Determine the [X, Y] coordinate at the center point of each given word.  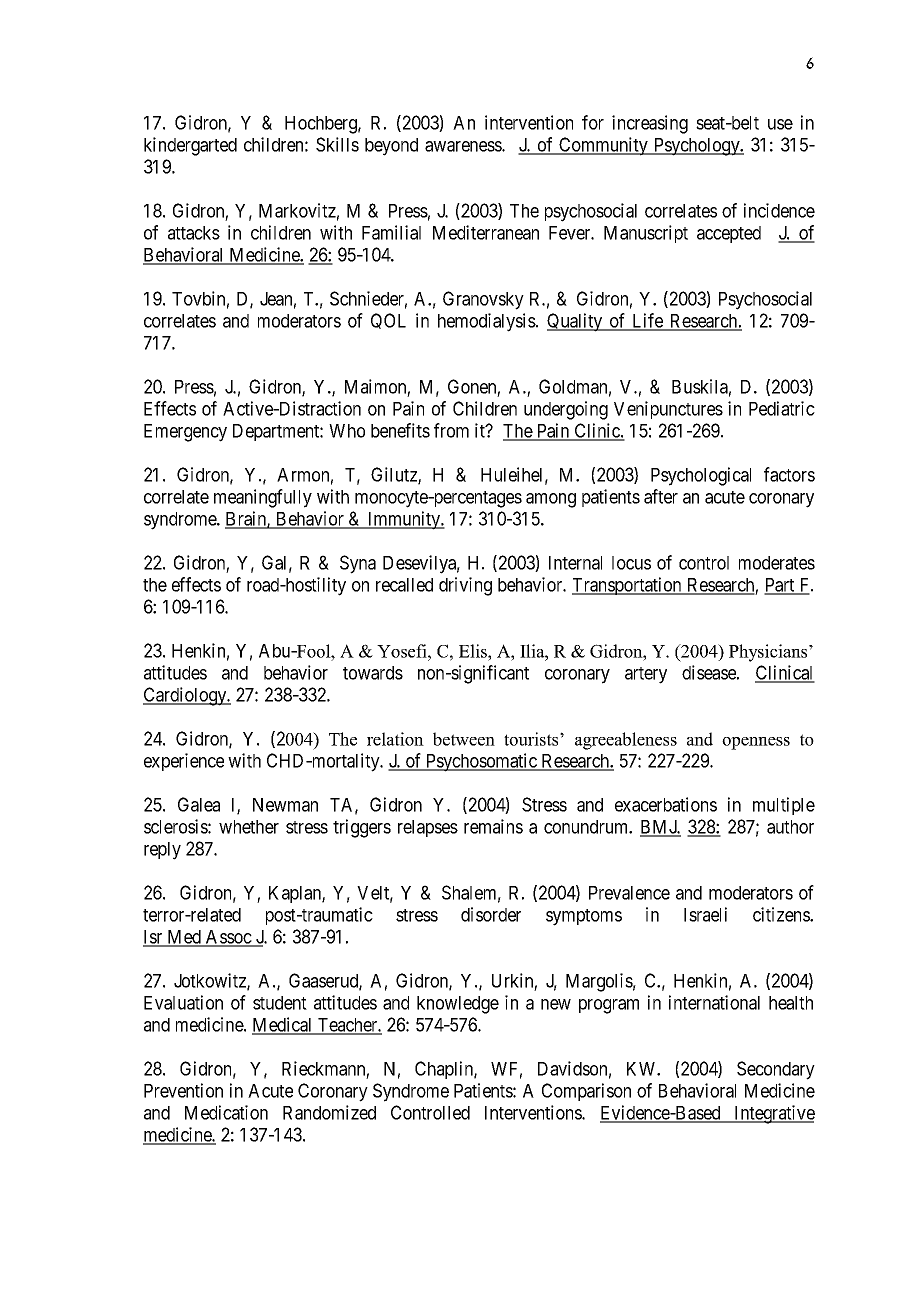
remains [493, 826]
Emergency [185, 433]
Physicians [769, 653]
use [780, 124]
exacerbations [666, 804]
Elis [474, 651]
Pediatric [782, 408]
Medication [226, 1112]
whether [249, 827]
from [451, 430]
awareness [464, 146]
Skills [337, 144]
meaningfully [263, 498]
